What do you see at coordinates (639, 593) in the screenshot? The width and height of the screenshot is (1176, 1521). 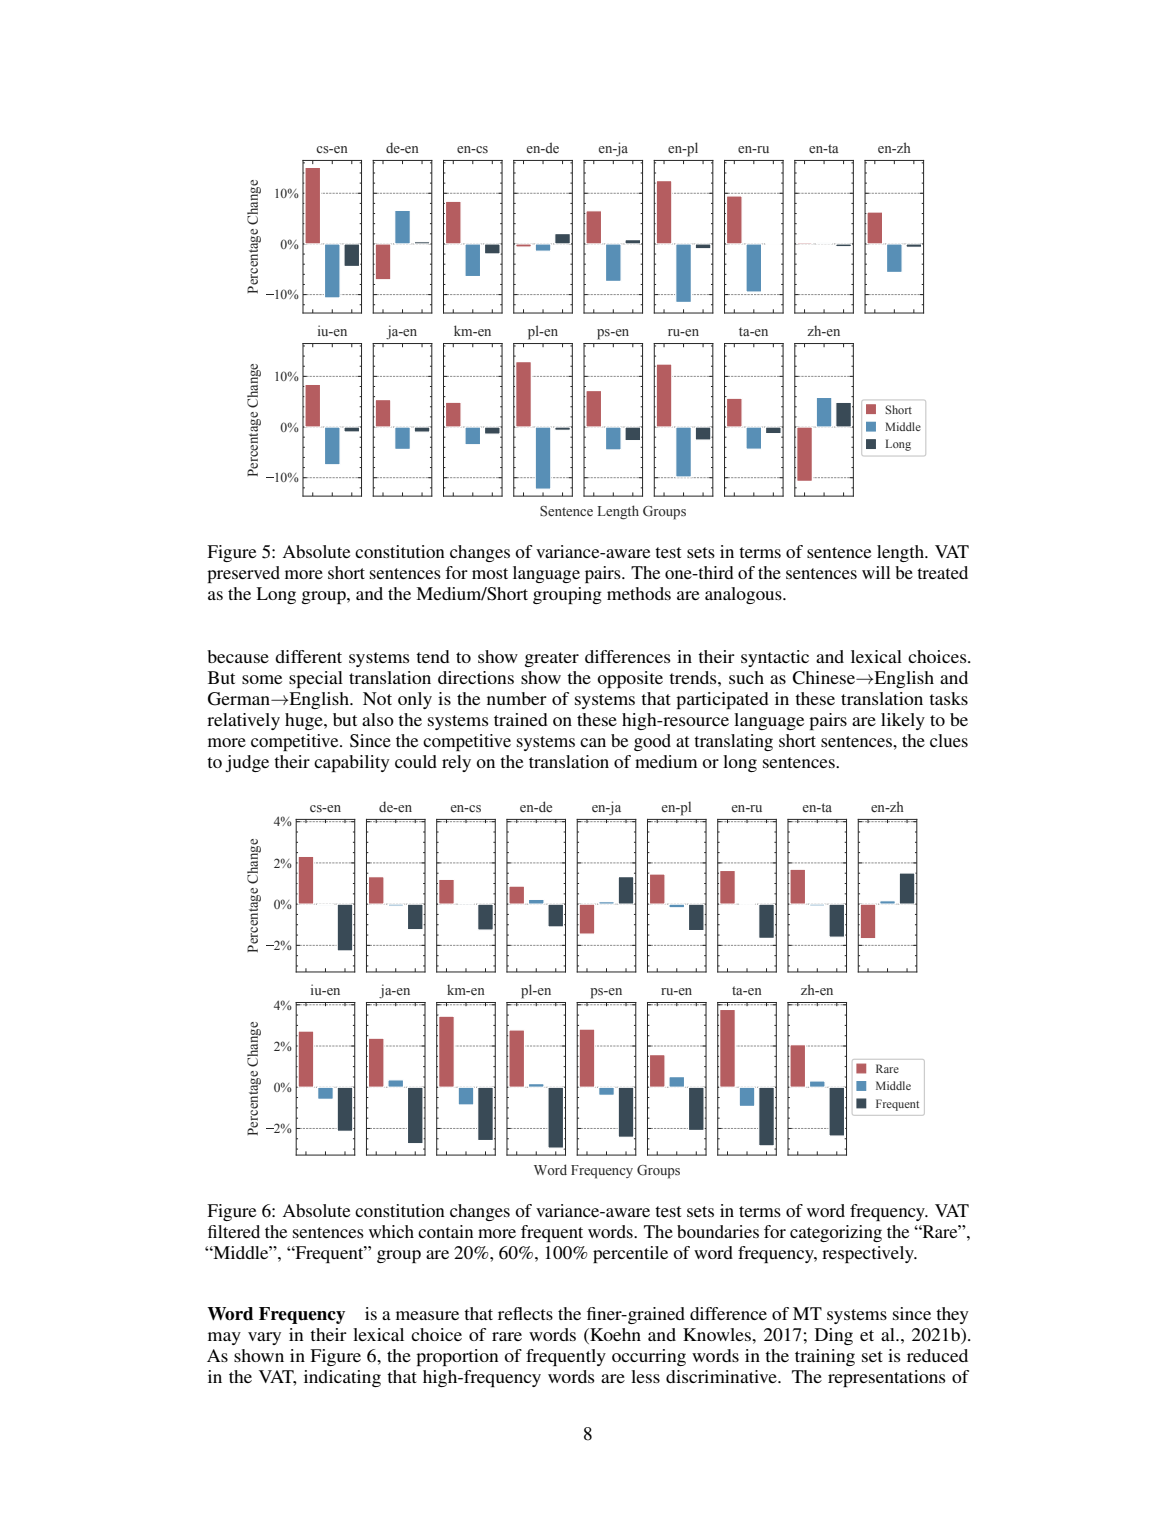 I see `methods` at bounding box center [639, 593].
